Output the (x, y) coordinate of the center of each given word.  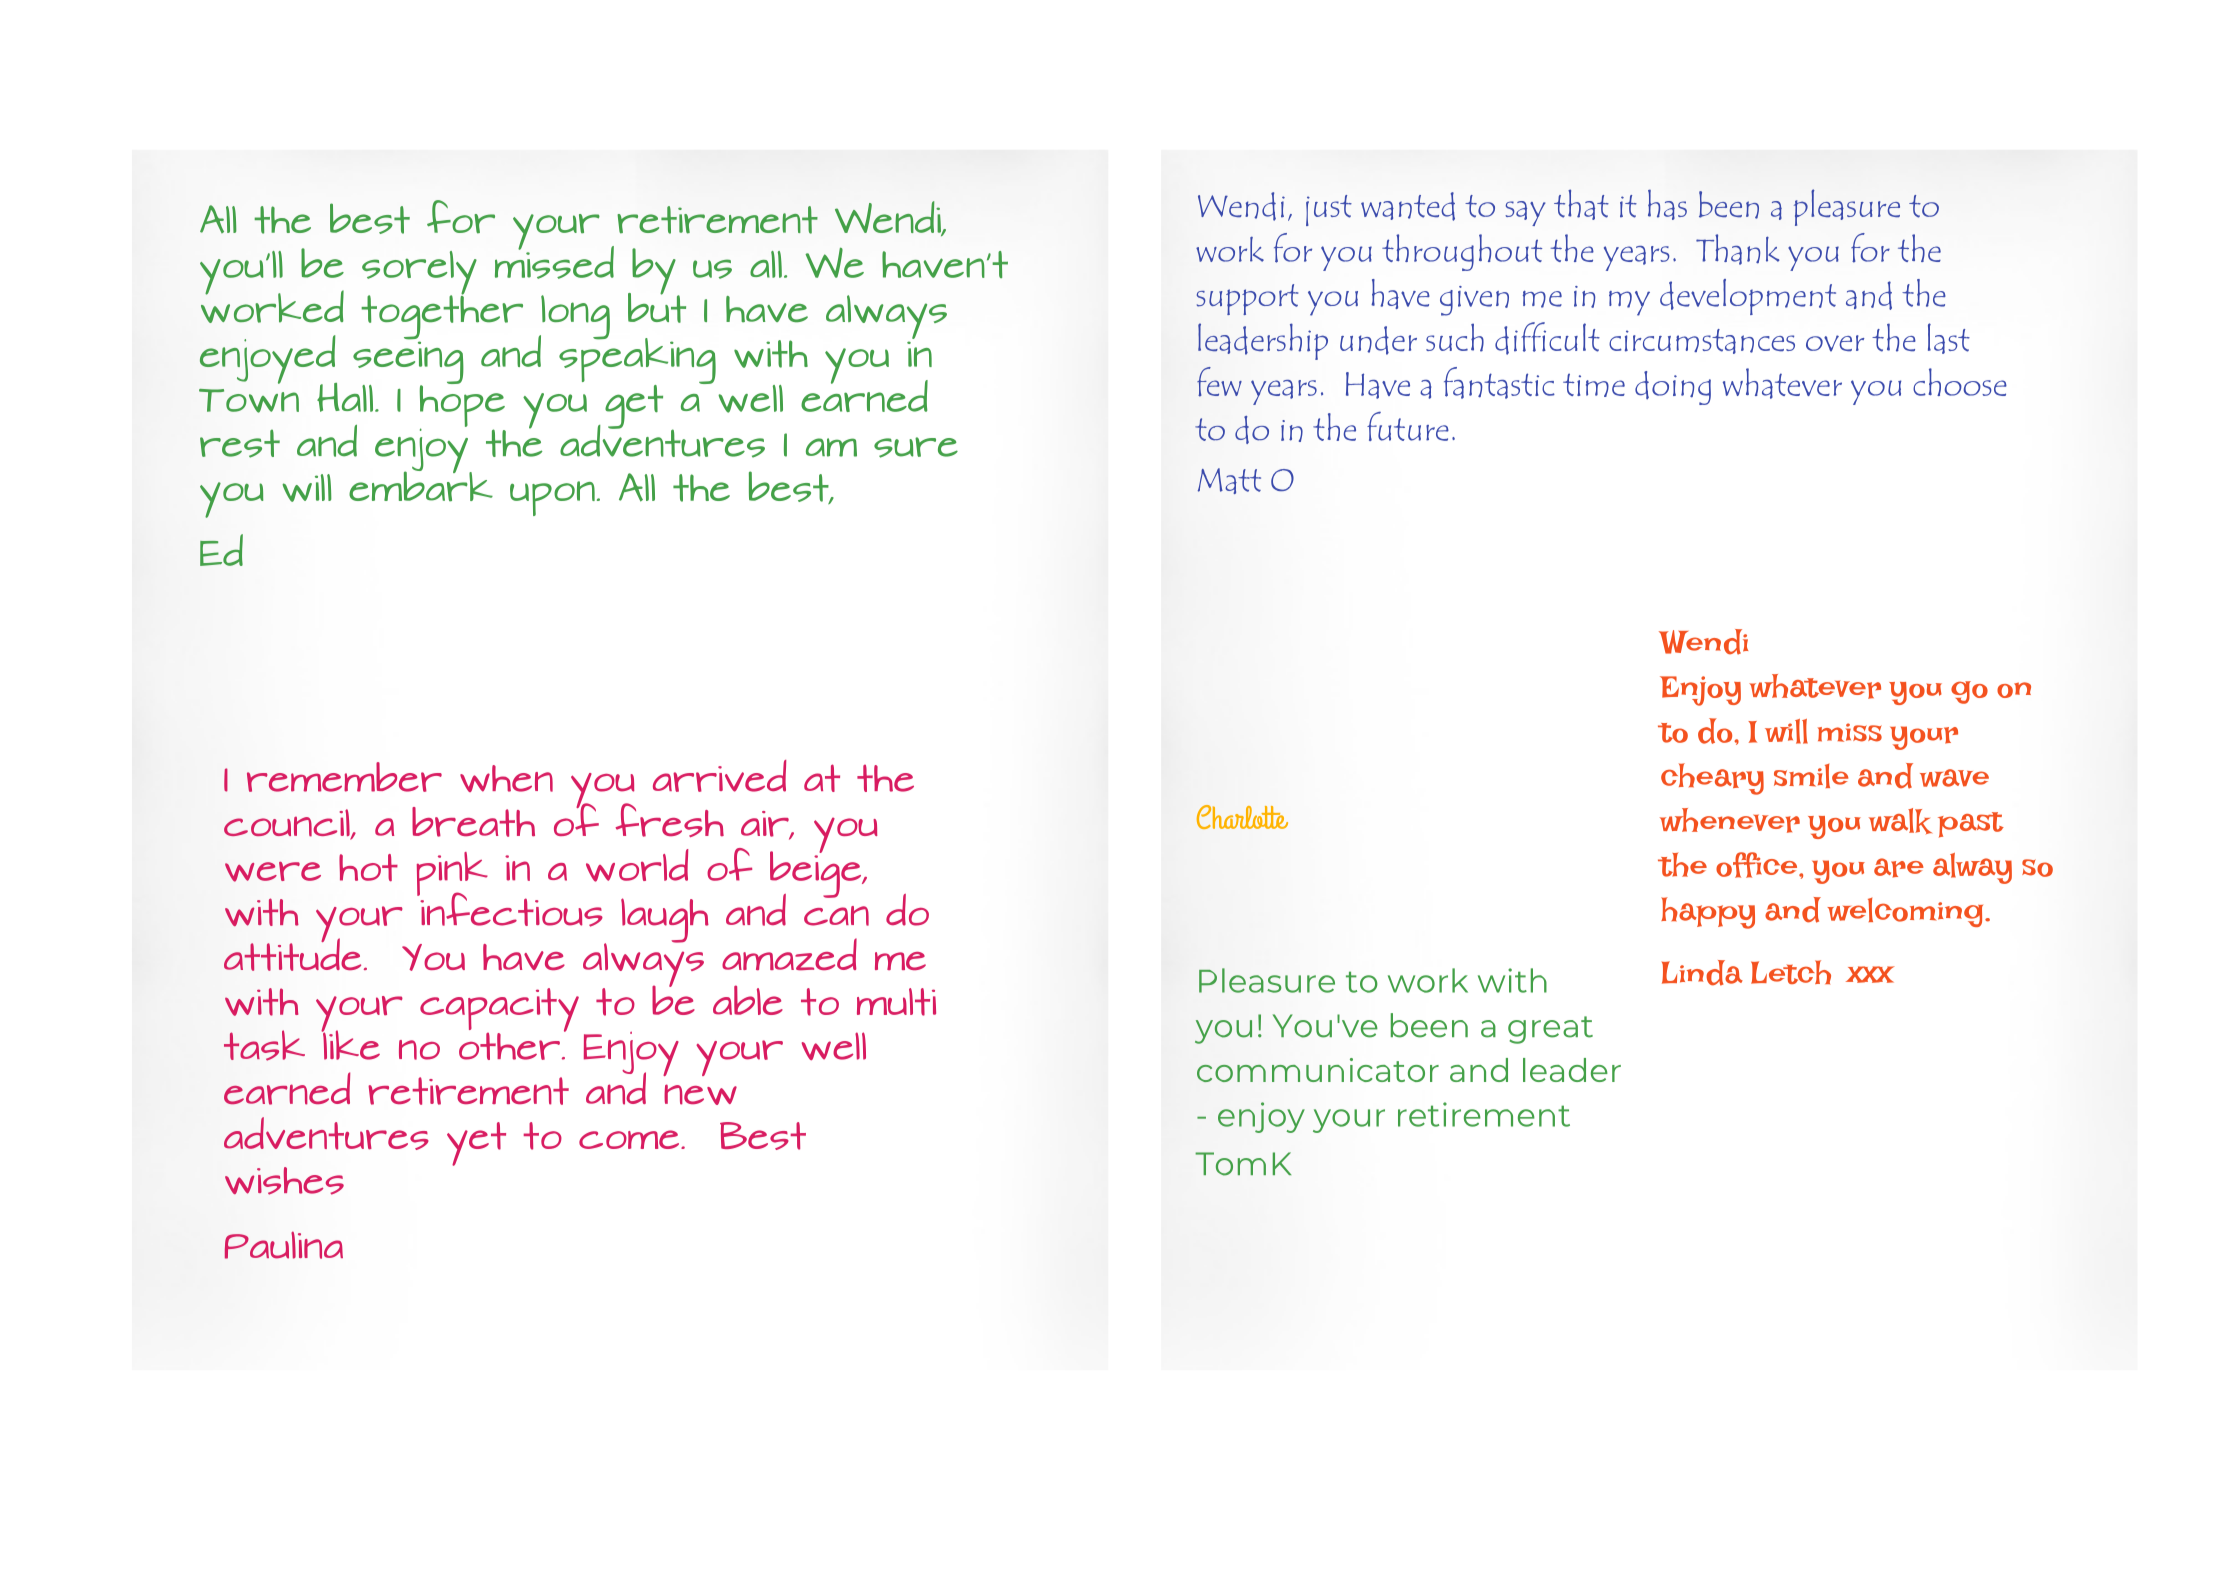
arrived (719, 776)
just (1329, 210)
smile (1811, 776)
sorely (419, 274)
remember (344, 777)
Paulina (284, 1245)
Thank (1737, 249)
